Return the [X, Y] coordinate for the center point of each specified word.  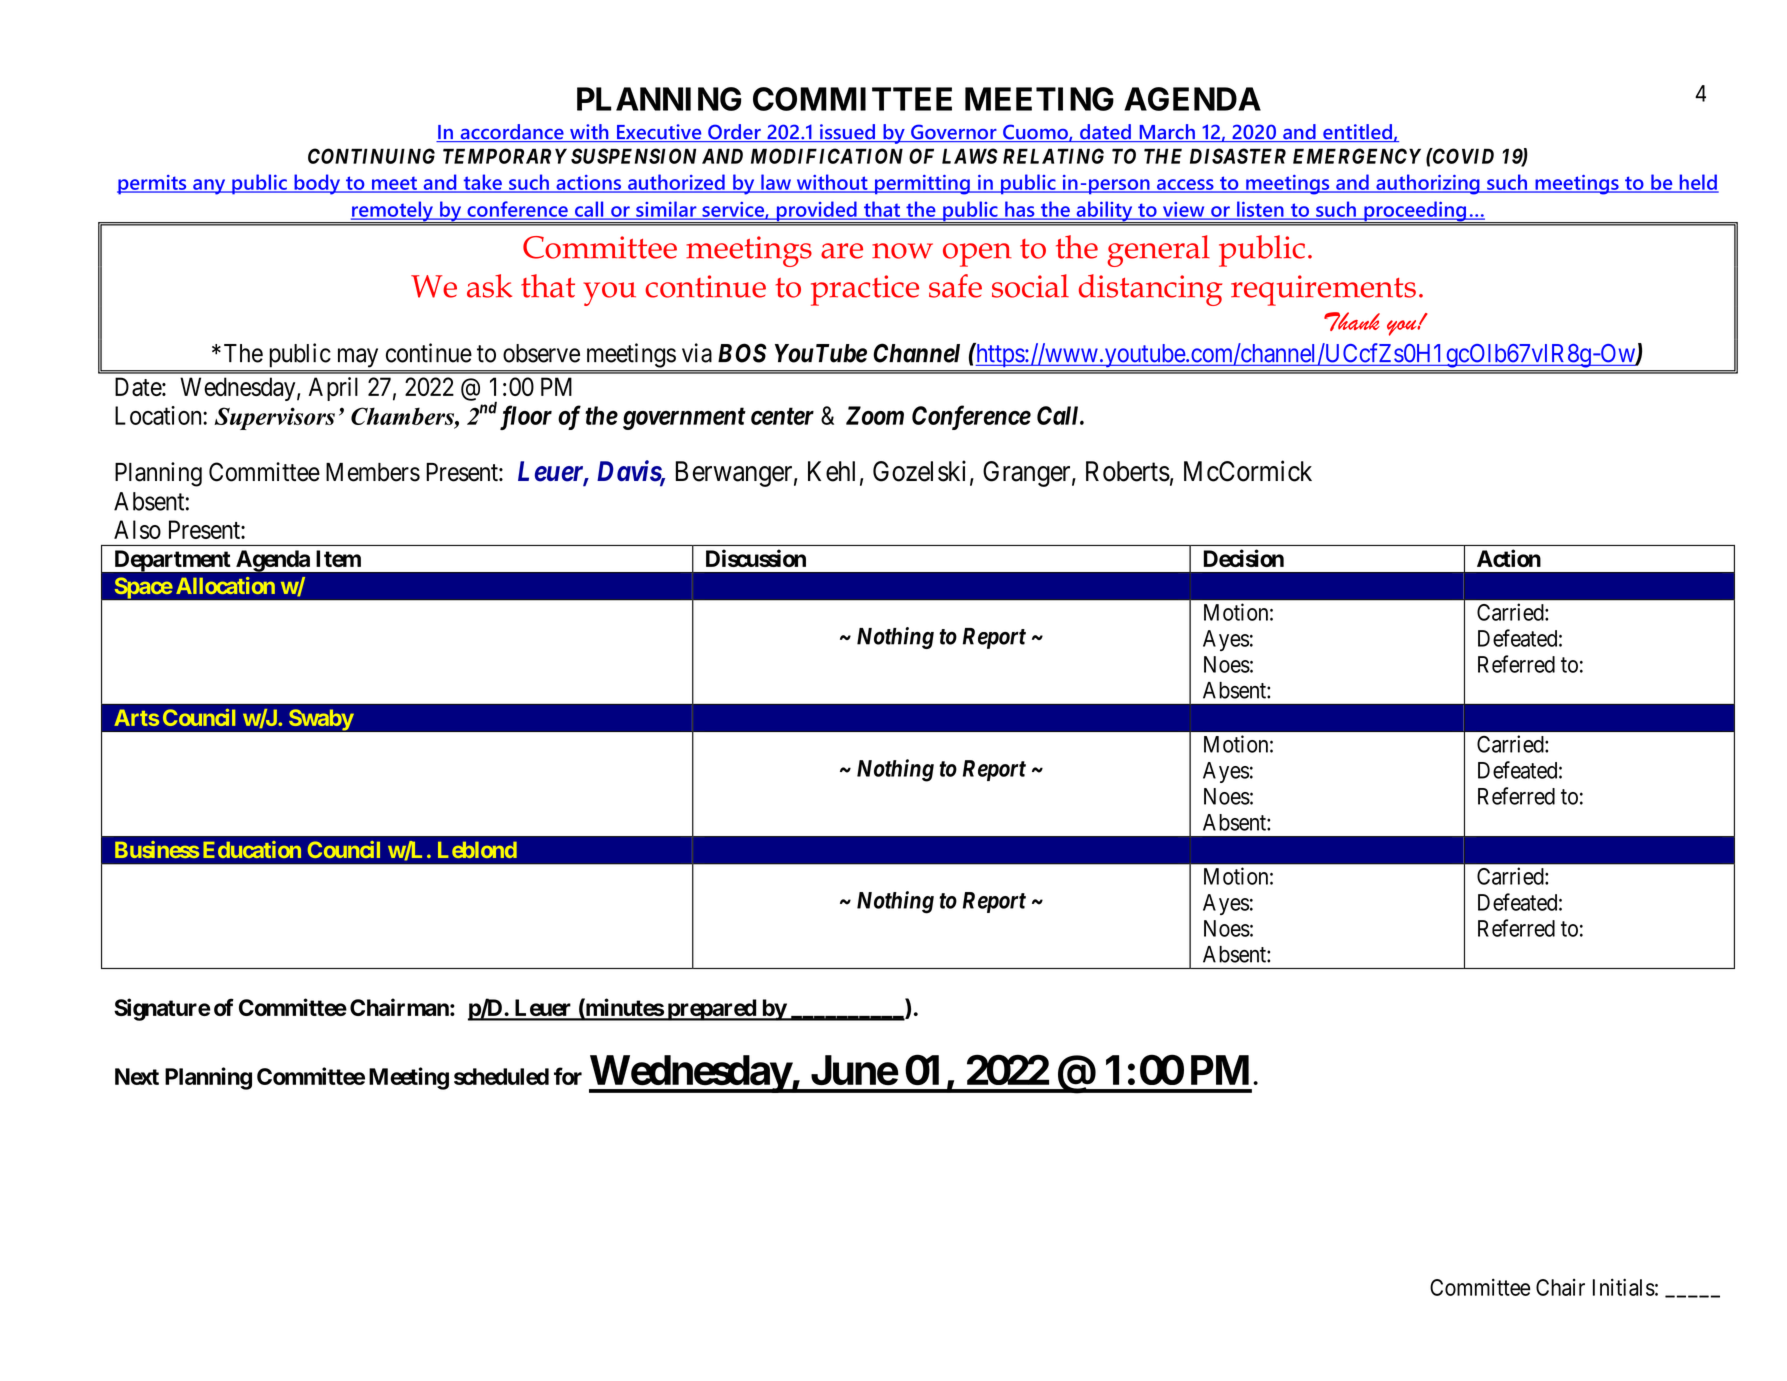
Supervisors [274, 418]
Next [137, 1076]
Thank [1352, 321]
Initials [1624, 1287]
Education [252, 849]
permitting [922, 185]
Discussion [756, 558]
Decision [1244, 558]
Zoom [875, 415]
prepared [711, 1010]
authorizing [1428, 184]
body [317, 184]
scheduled [501, 1076]
